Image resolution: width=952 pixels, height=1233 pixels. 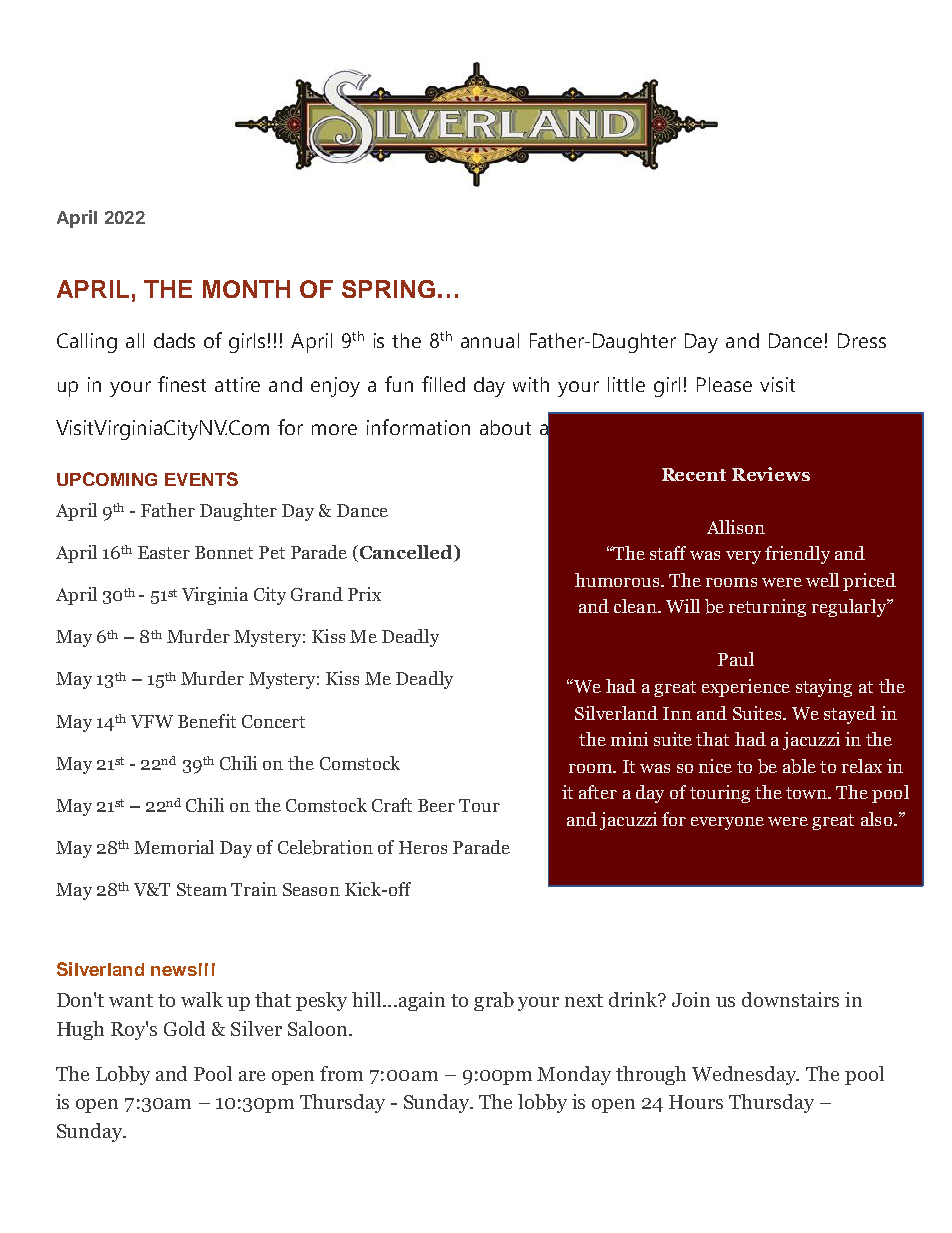 What do you see at coordinates (252, 1076) in the screenshot?
I see `are` at bounding box center [252, 1076].
